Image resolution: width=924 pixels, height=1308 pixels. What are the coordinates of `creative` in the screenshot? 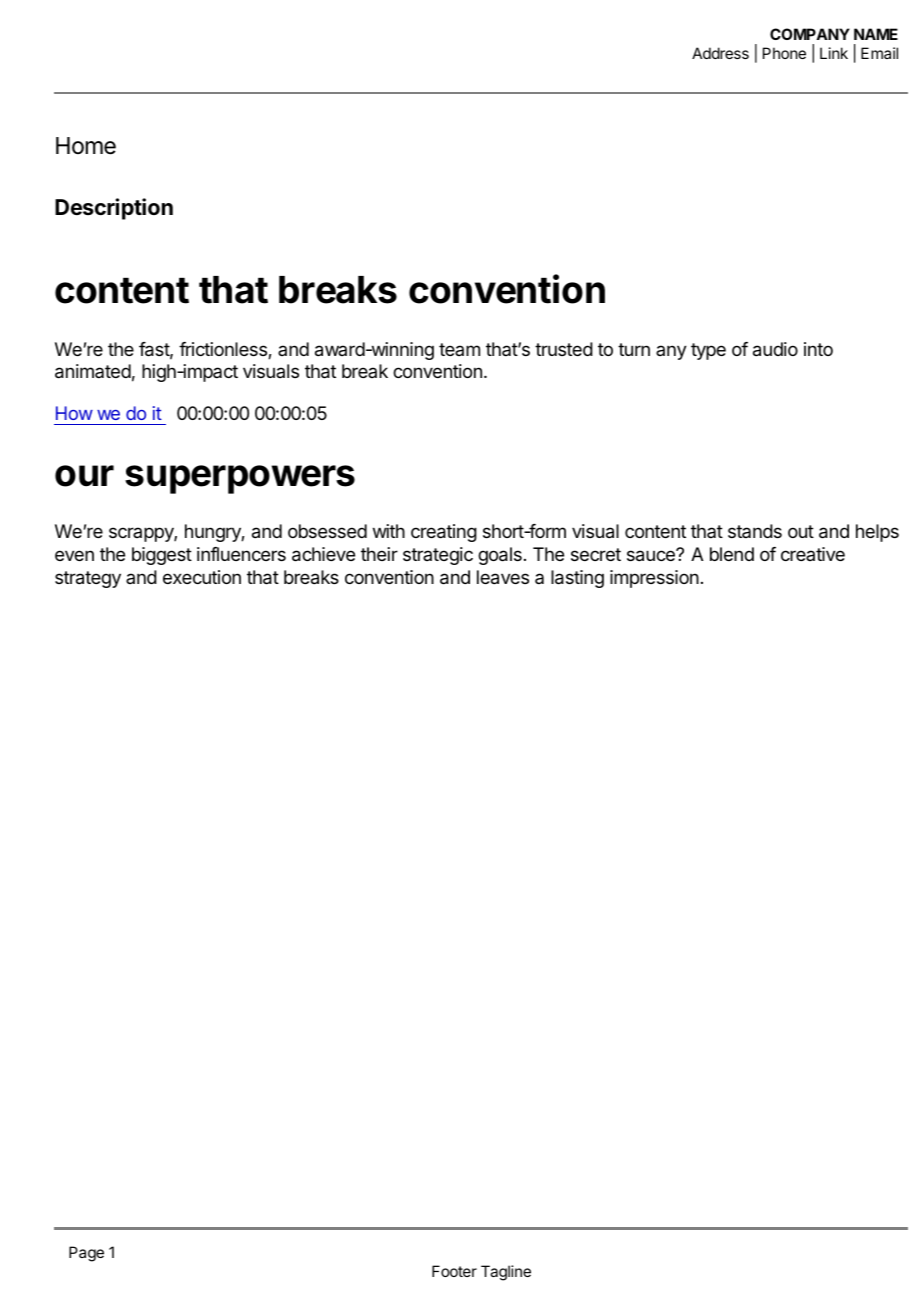 It's located at (813, 554).
